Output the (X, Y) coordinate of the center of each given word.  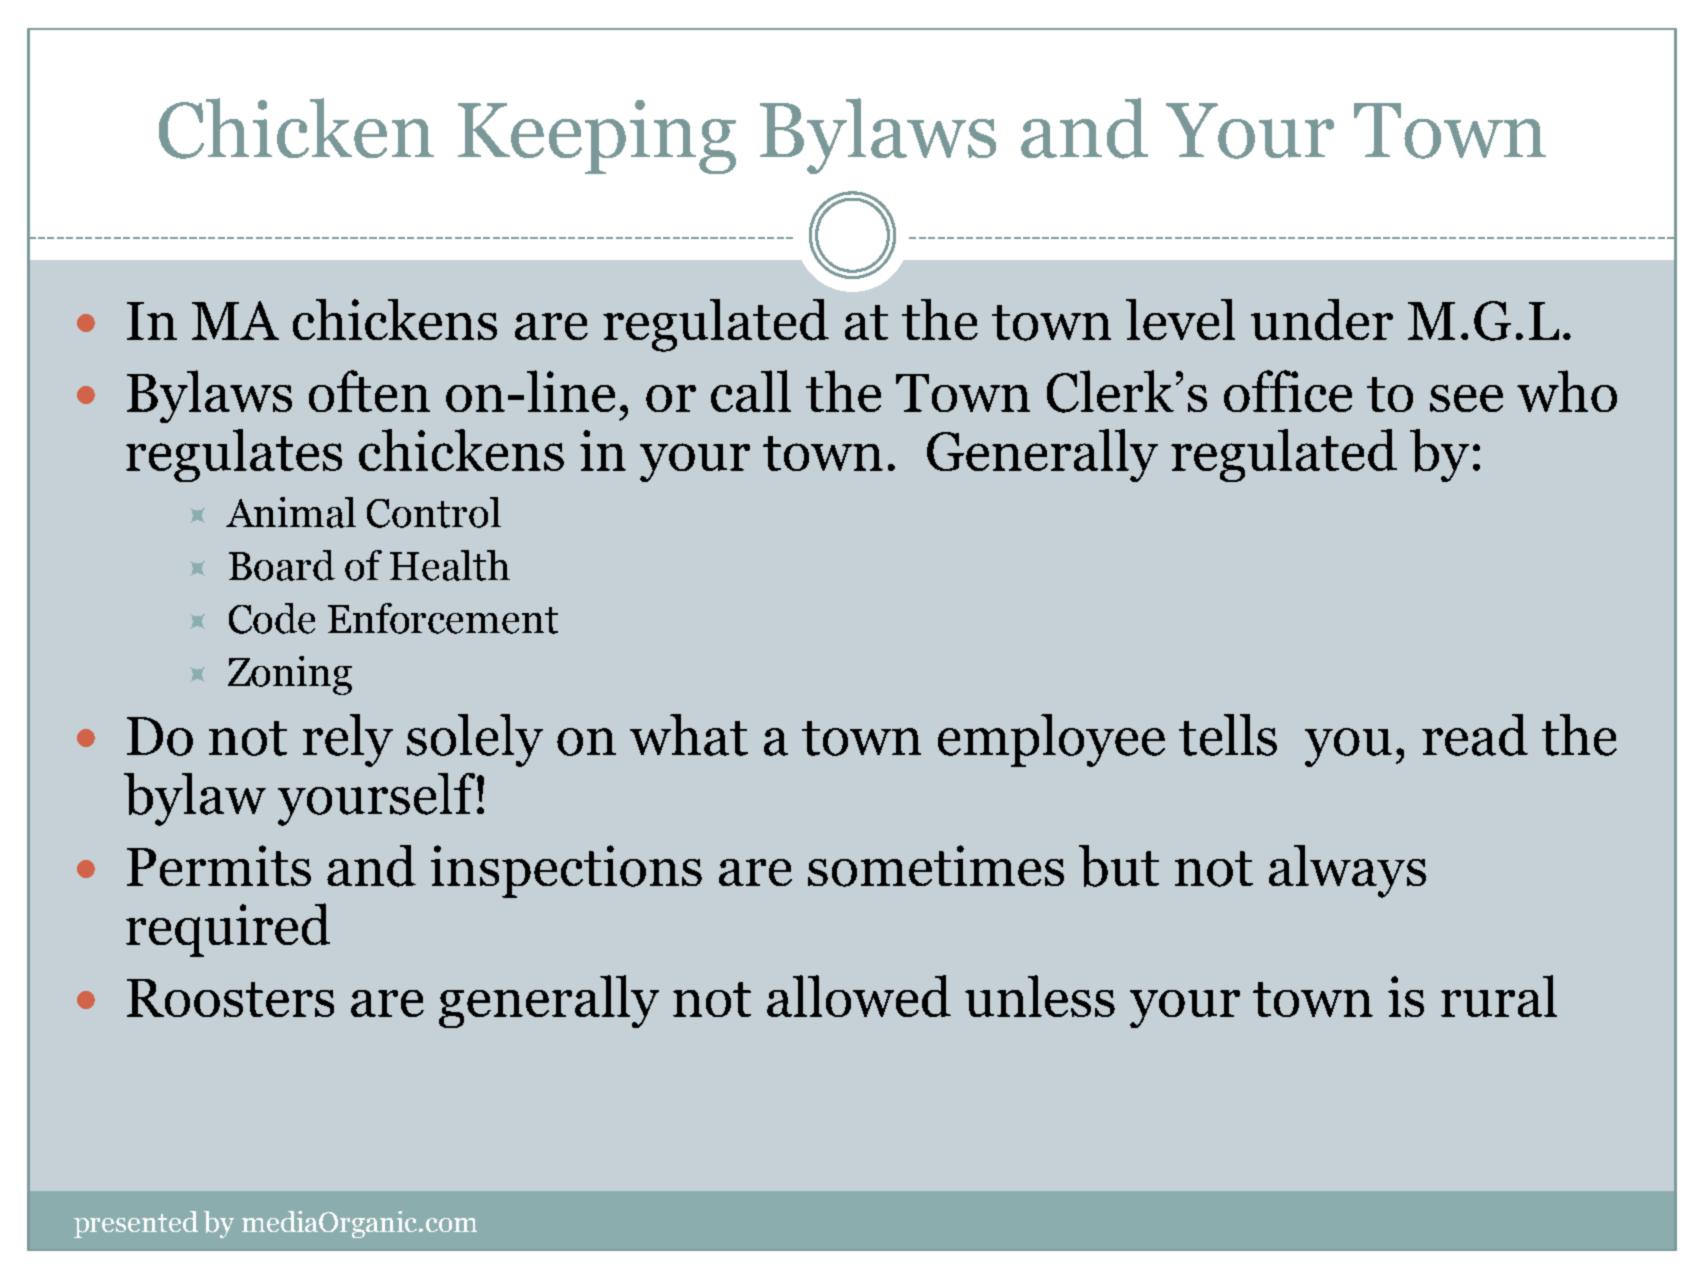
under (1322, 320)
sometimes (936, 866)
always (1347, 871)
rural (1499, 996)
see (1466, 398)
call (751, 391)
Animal (291, 512)
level (1180, 319)
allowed (859, 996)
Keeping (597, 137)
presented (136, 1224)
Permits (219, 865)
